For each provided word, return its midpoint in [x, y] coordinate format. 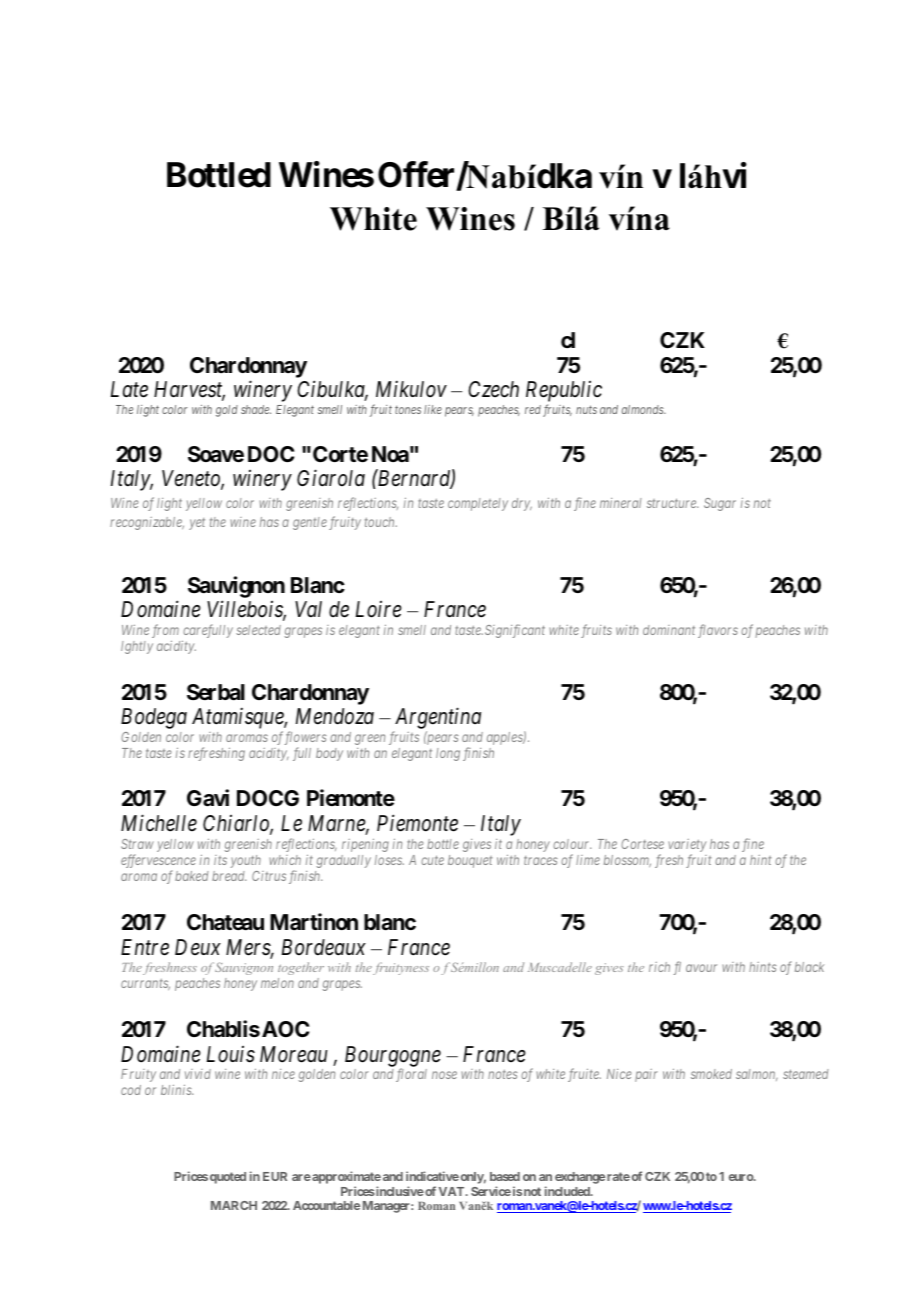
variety [687, 847]
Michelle [159, 823]
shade [256, 409]
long [448, 754]
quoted [228, 1178]
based [505, 1176]
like [433, 409]
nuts [586, 409]
